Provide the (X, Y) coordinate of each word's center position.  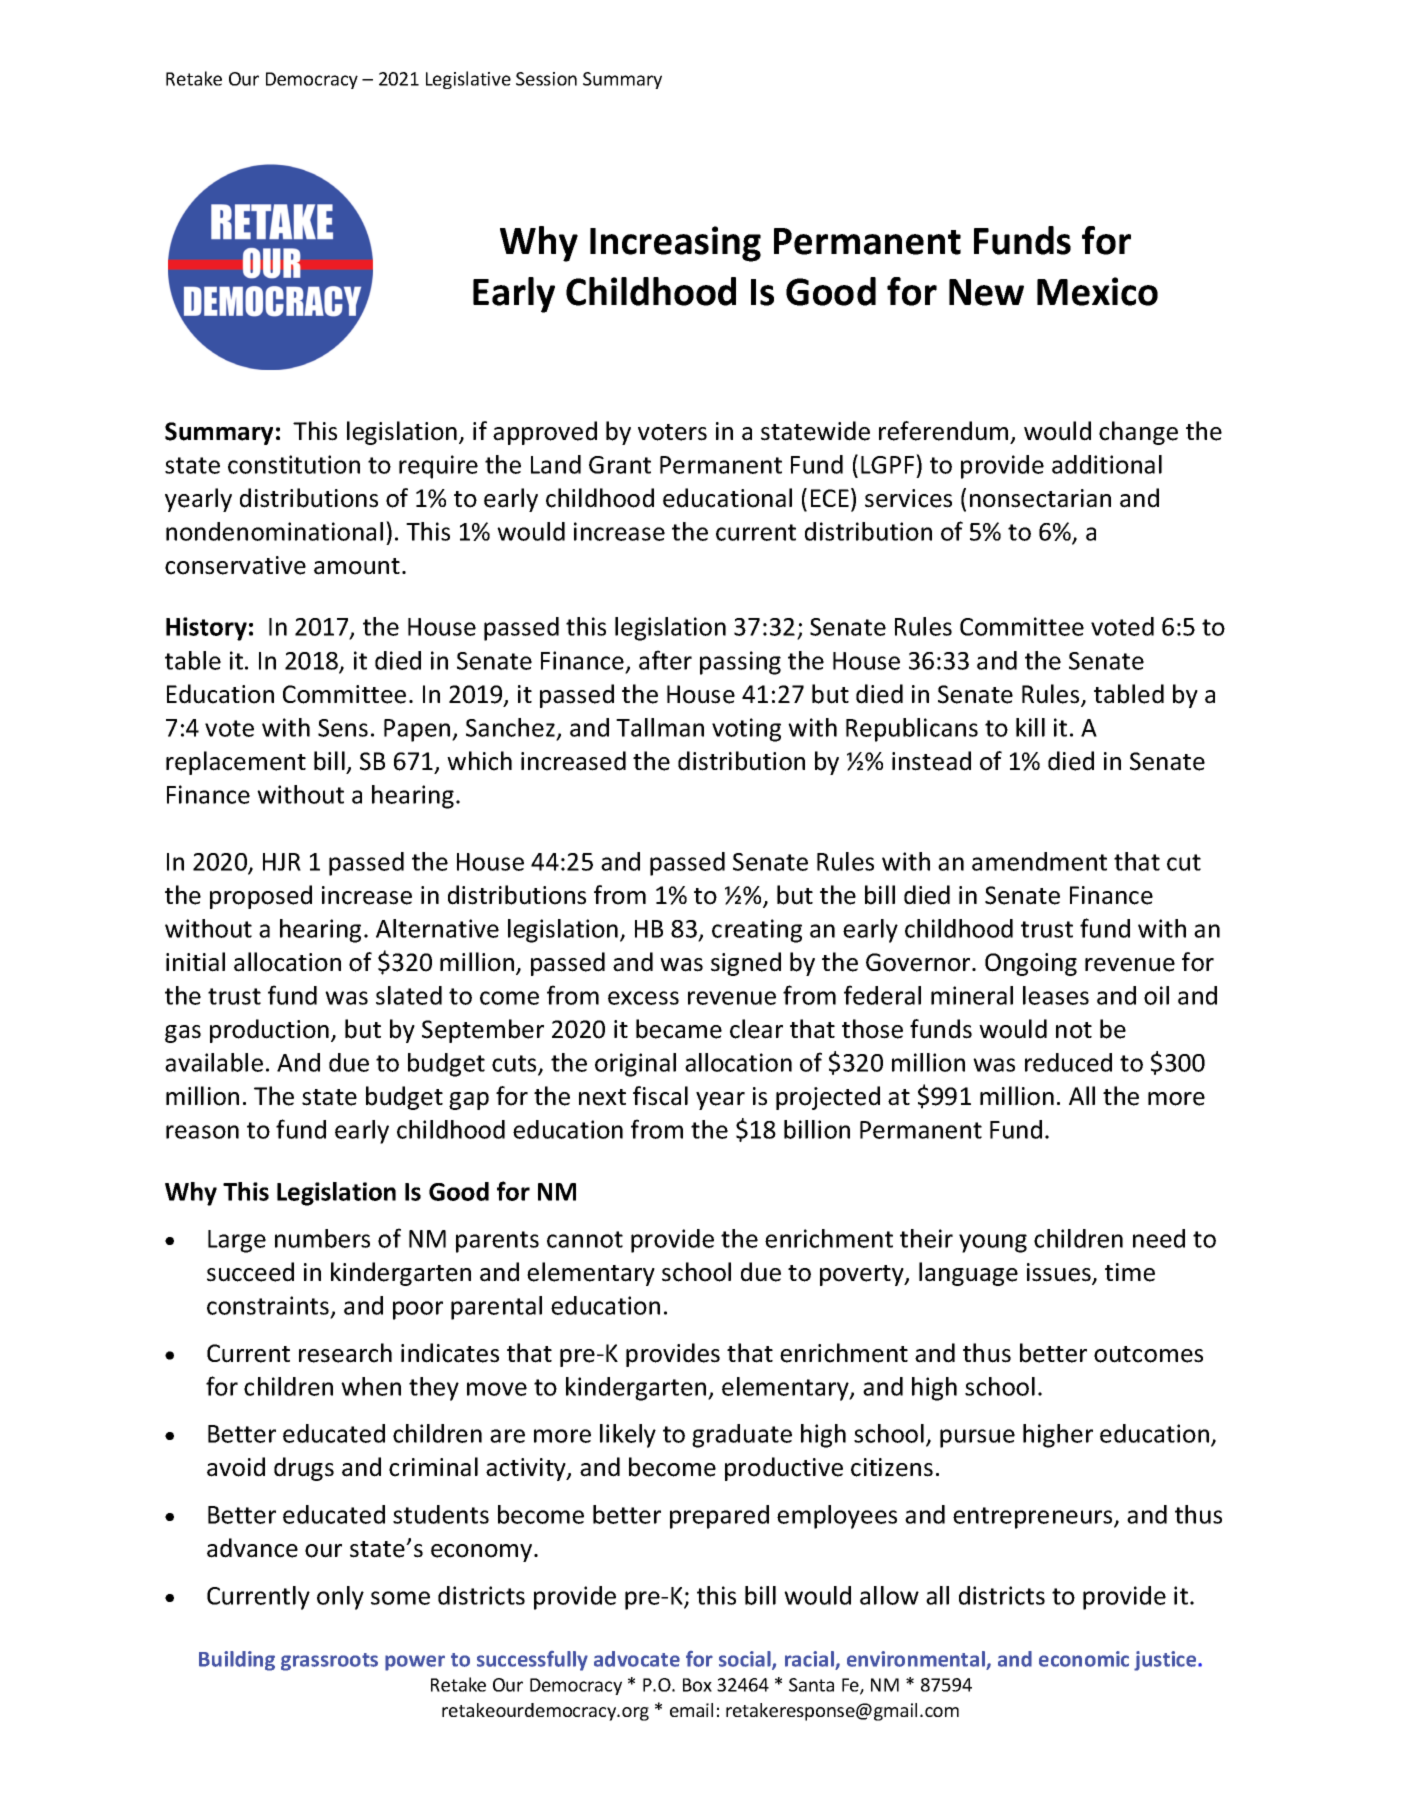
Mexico (1097, 291)
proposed (261, 897)
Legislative (468, 80)
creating (757, 931)
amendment (1039, 861)
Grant (620, 465)
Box (697, 1685)
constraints (269, 1307)
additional (1107, 464)
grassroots (329, 1662)
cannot (585, 1239)
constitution (294, 464)
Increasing (675, 244)
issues (1060, 1273)
